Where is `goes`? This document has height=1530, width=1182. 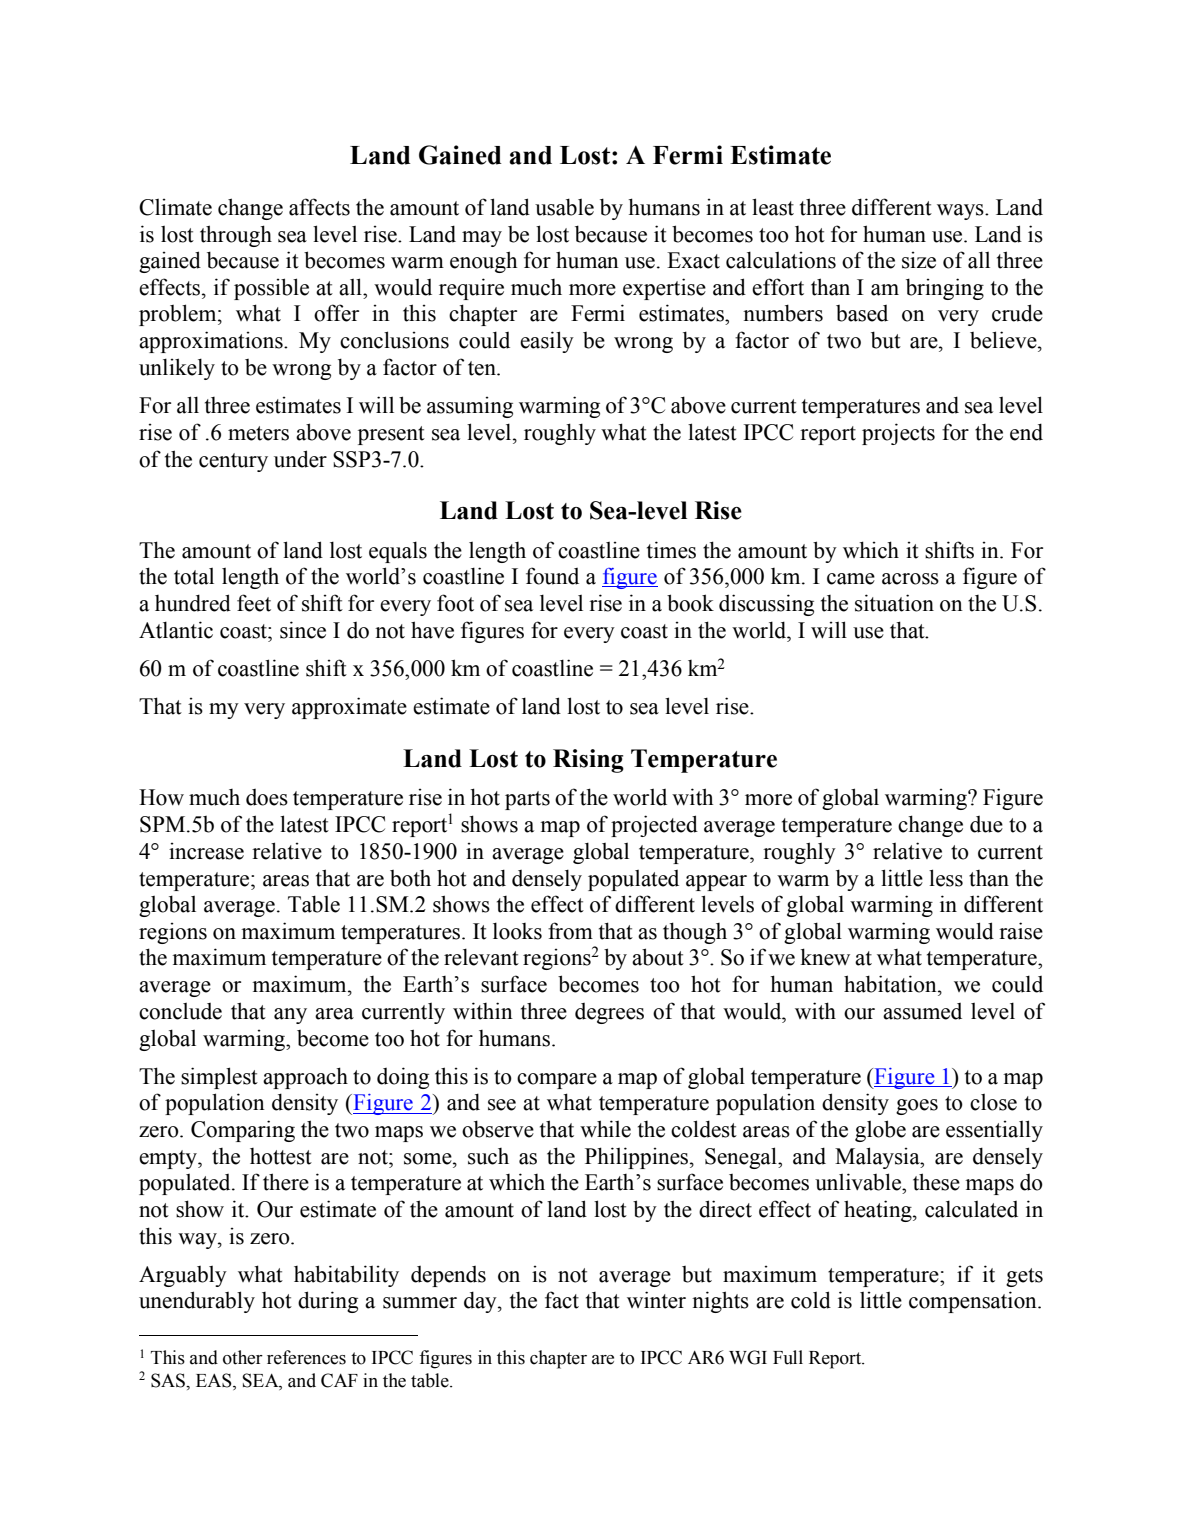
goes is located at coordinates (917, 1107).
